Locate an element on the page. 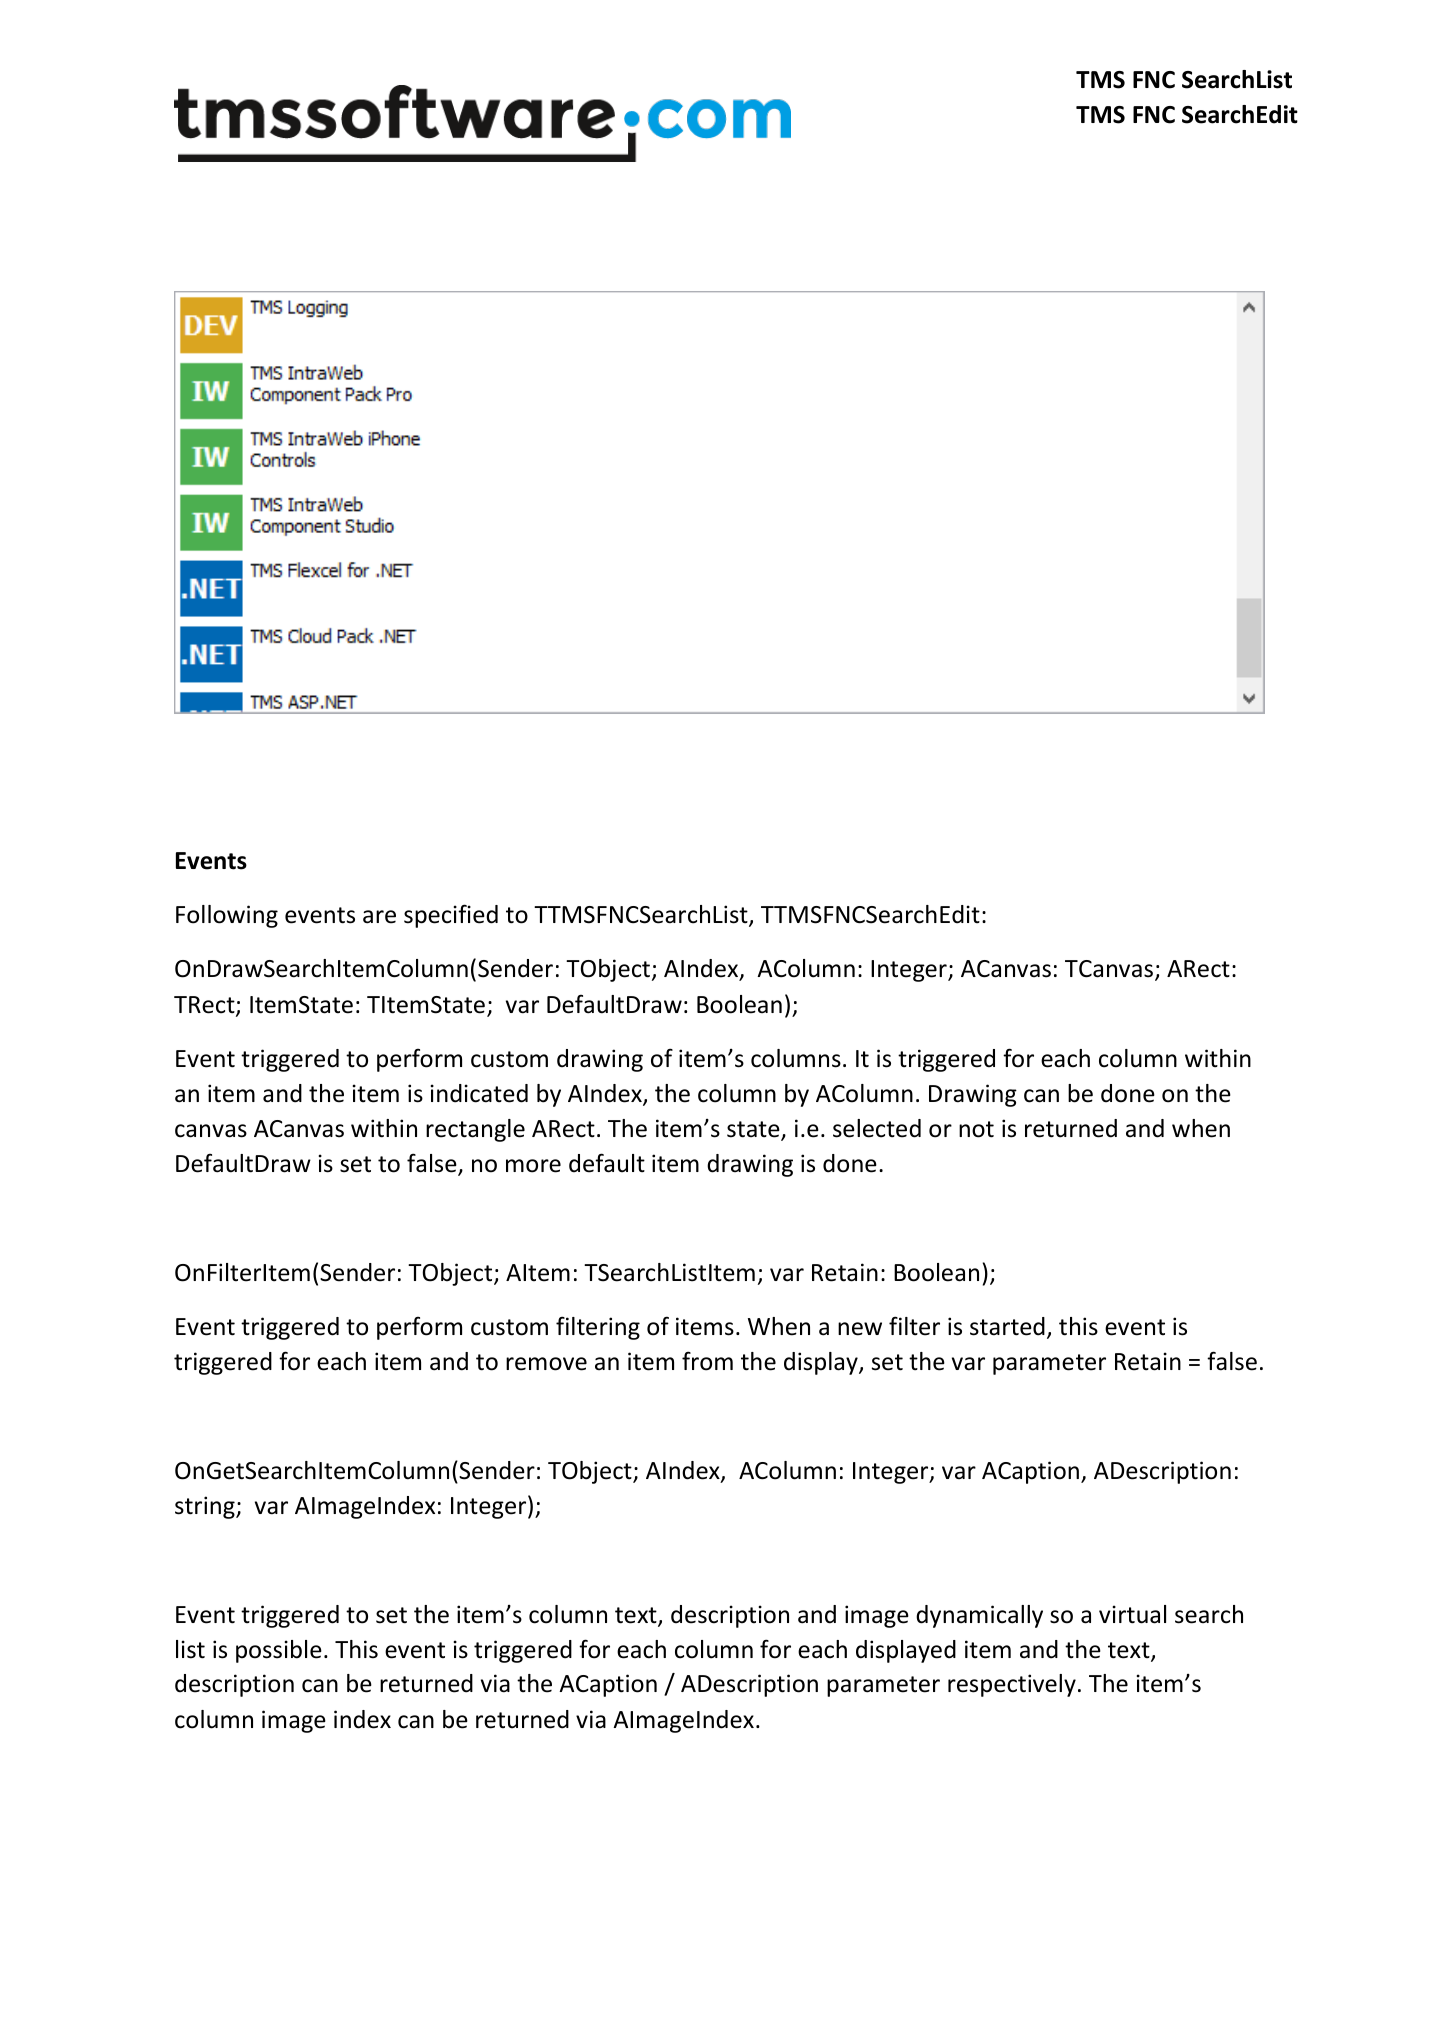 This page has height=2035, width=1439. not is located at coordinates (976, 1129).
